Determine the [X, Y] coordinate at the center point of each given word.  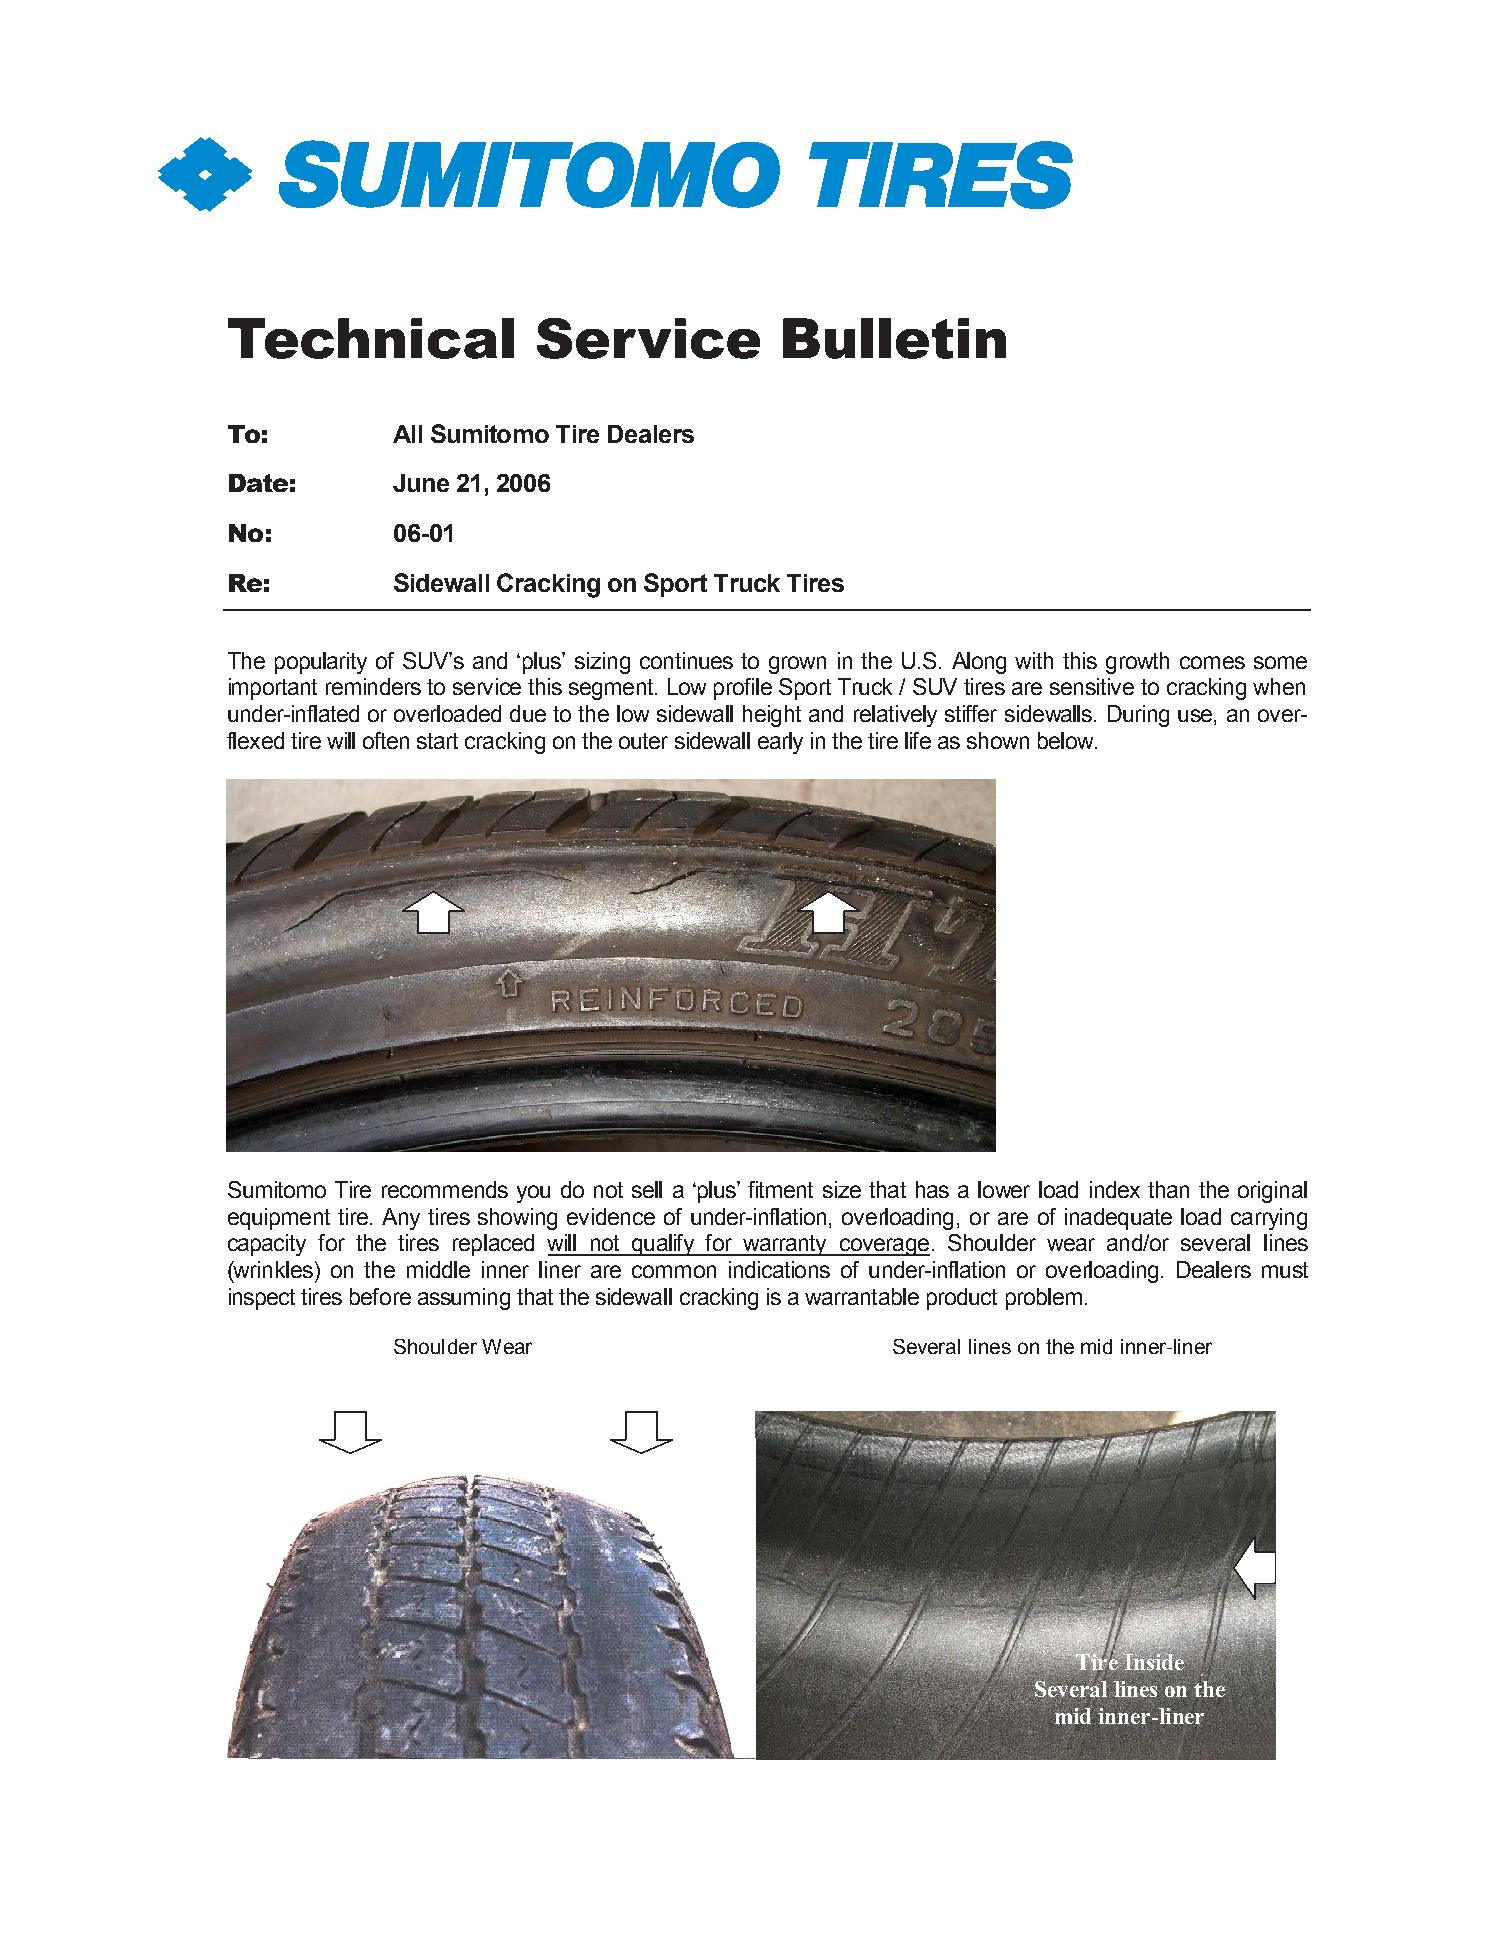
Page [274, 1726]
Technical [371, 338]
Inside [1153, 1662]
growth [1137, 663]
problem [1044, 1299]
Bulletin [894, 338]
